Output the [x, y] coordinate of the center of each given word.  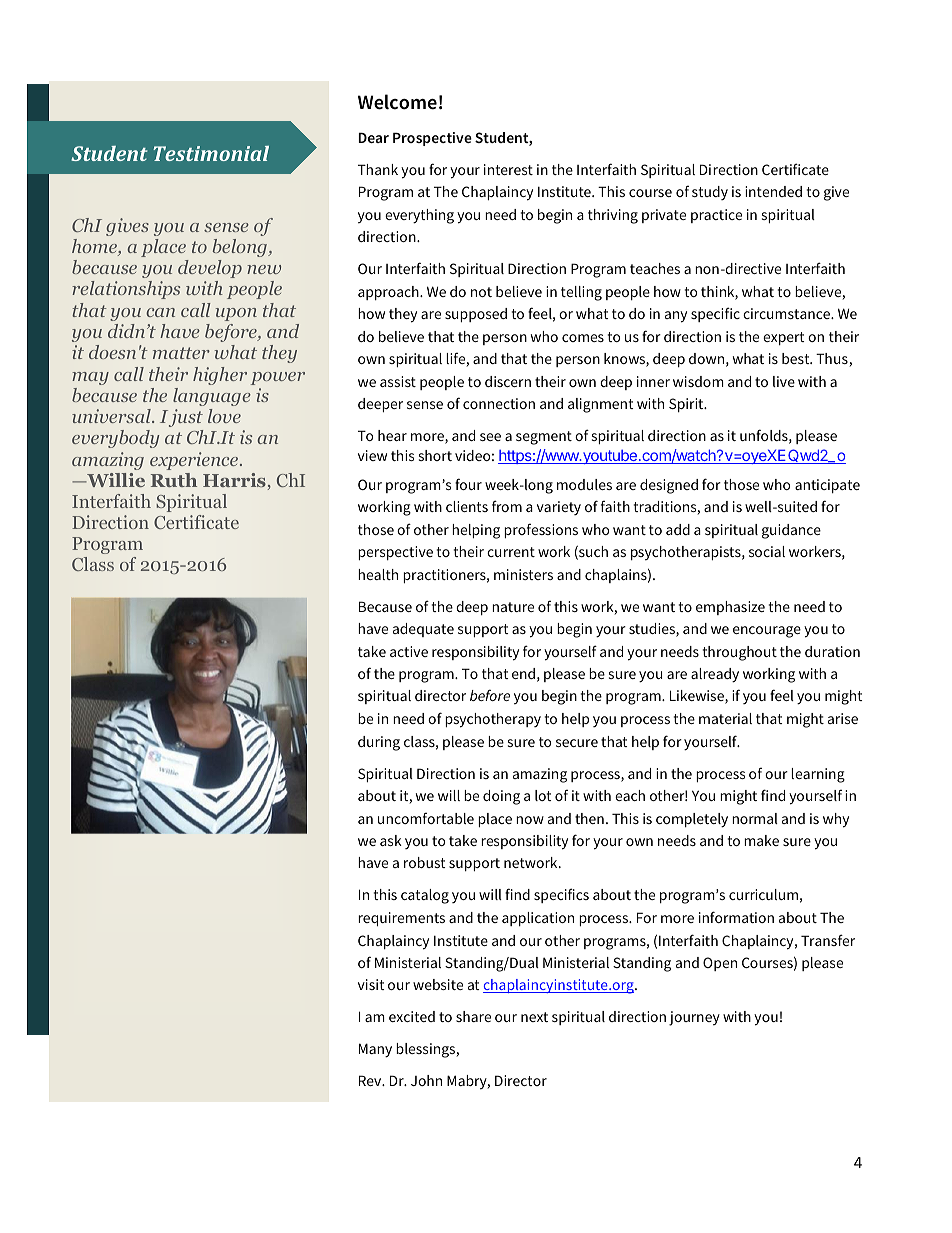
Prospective [432, 139]
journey [694, 1018]
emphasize [730, 608]
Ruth [174, 480]
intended [773, 191]
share [473, 1016]
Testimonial [211, 153]
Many [375, 1050]
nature [513, 607]
